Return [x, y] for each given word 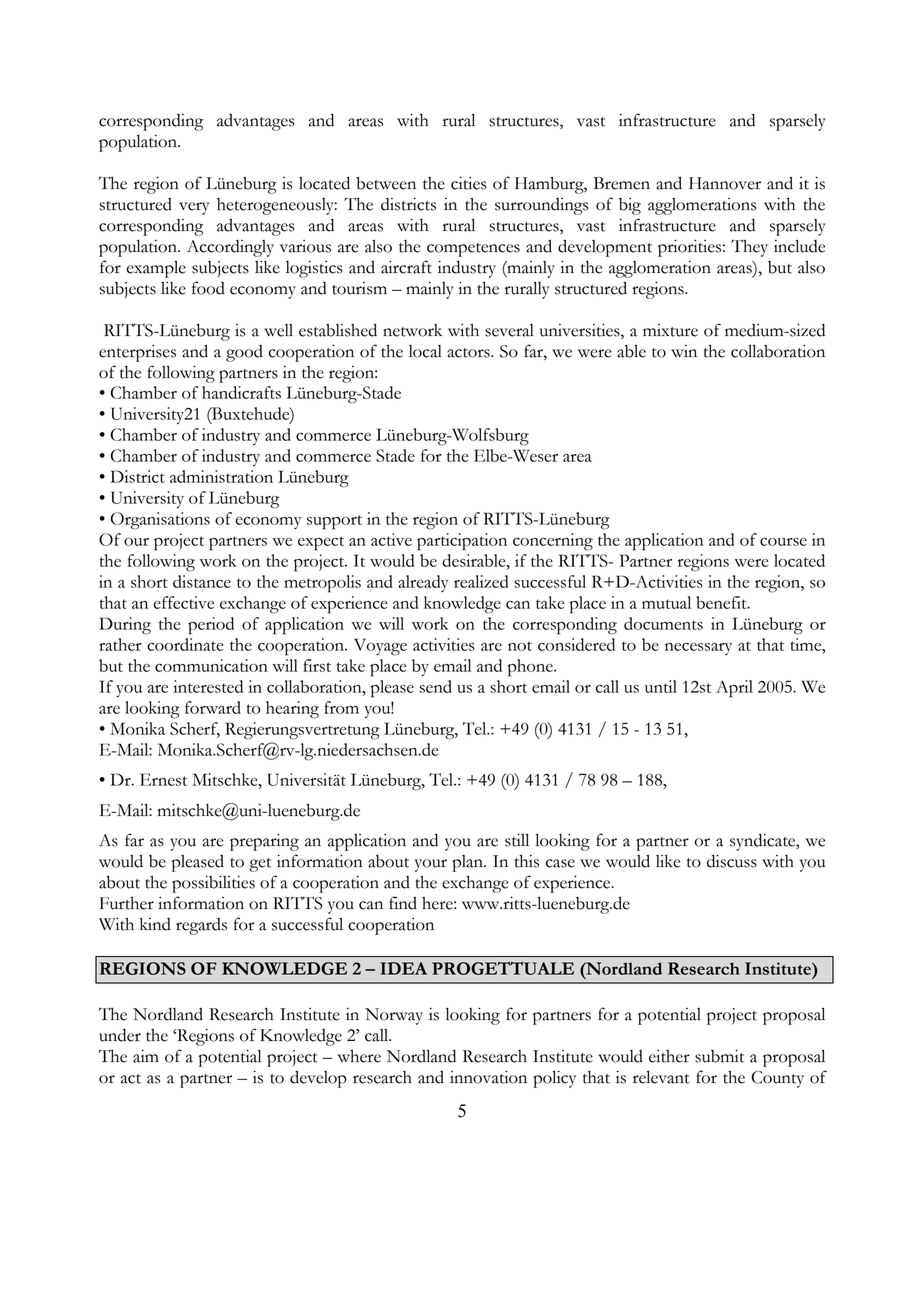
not [520, 646]
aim [146, 1056]
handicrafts [241, 392]
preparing [264, 842]
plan [468, 863]
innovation [488, 1077]
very [194, 208]
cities [469, 183]
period [211, 626]
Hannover [725, 183]
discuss [732, 861]
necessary [698, 649]
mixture [670, 330]
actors [469, 353]
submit [719, 1056]
